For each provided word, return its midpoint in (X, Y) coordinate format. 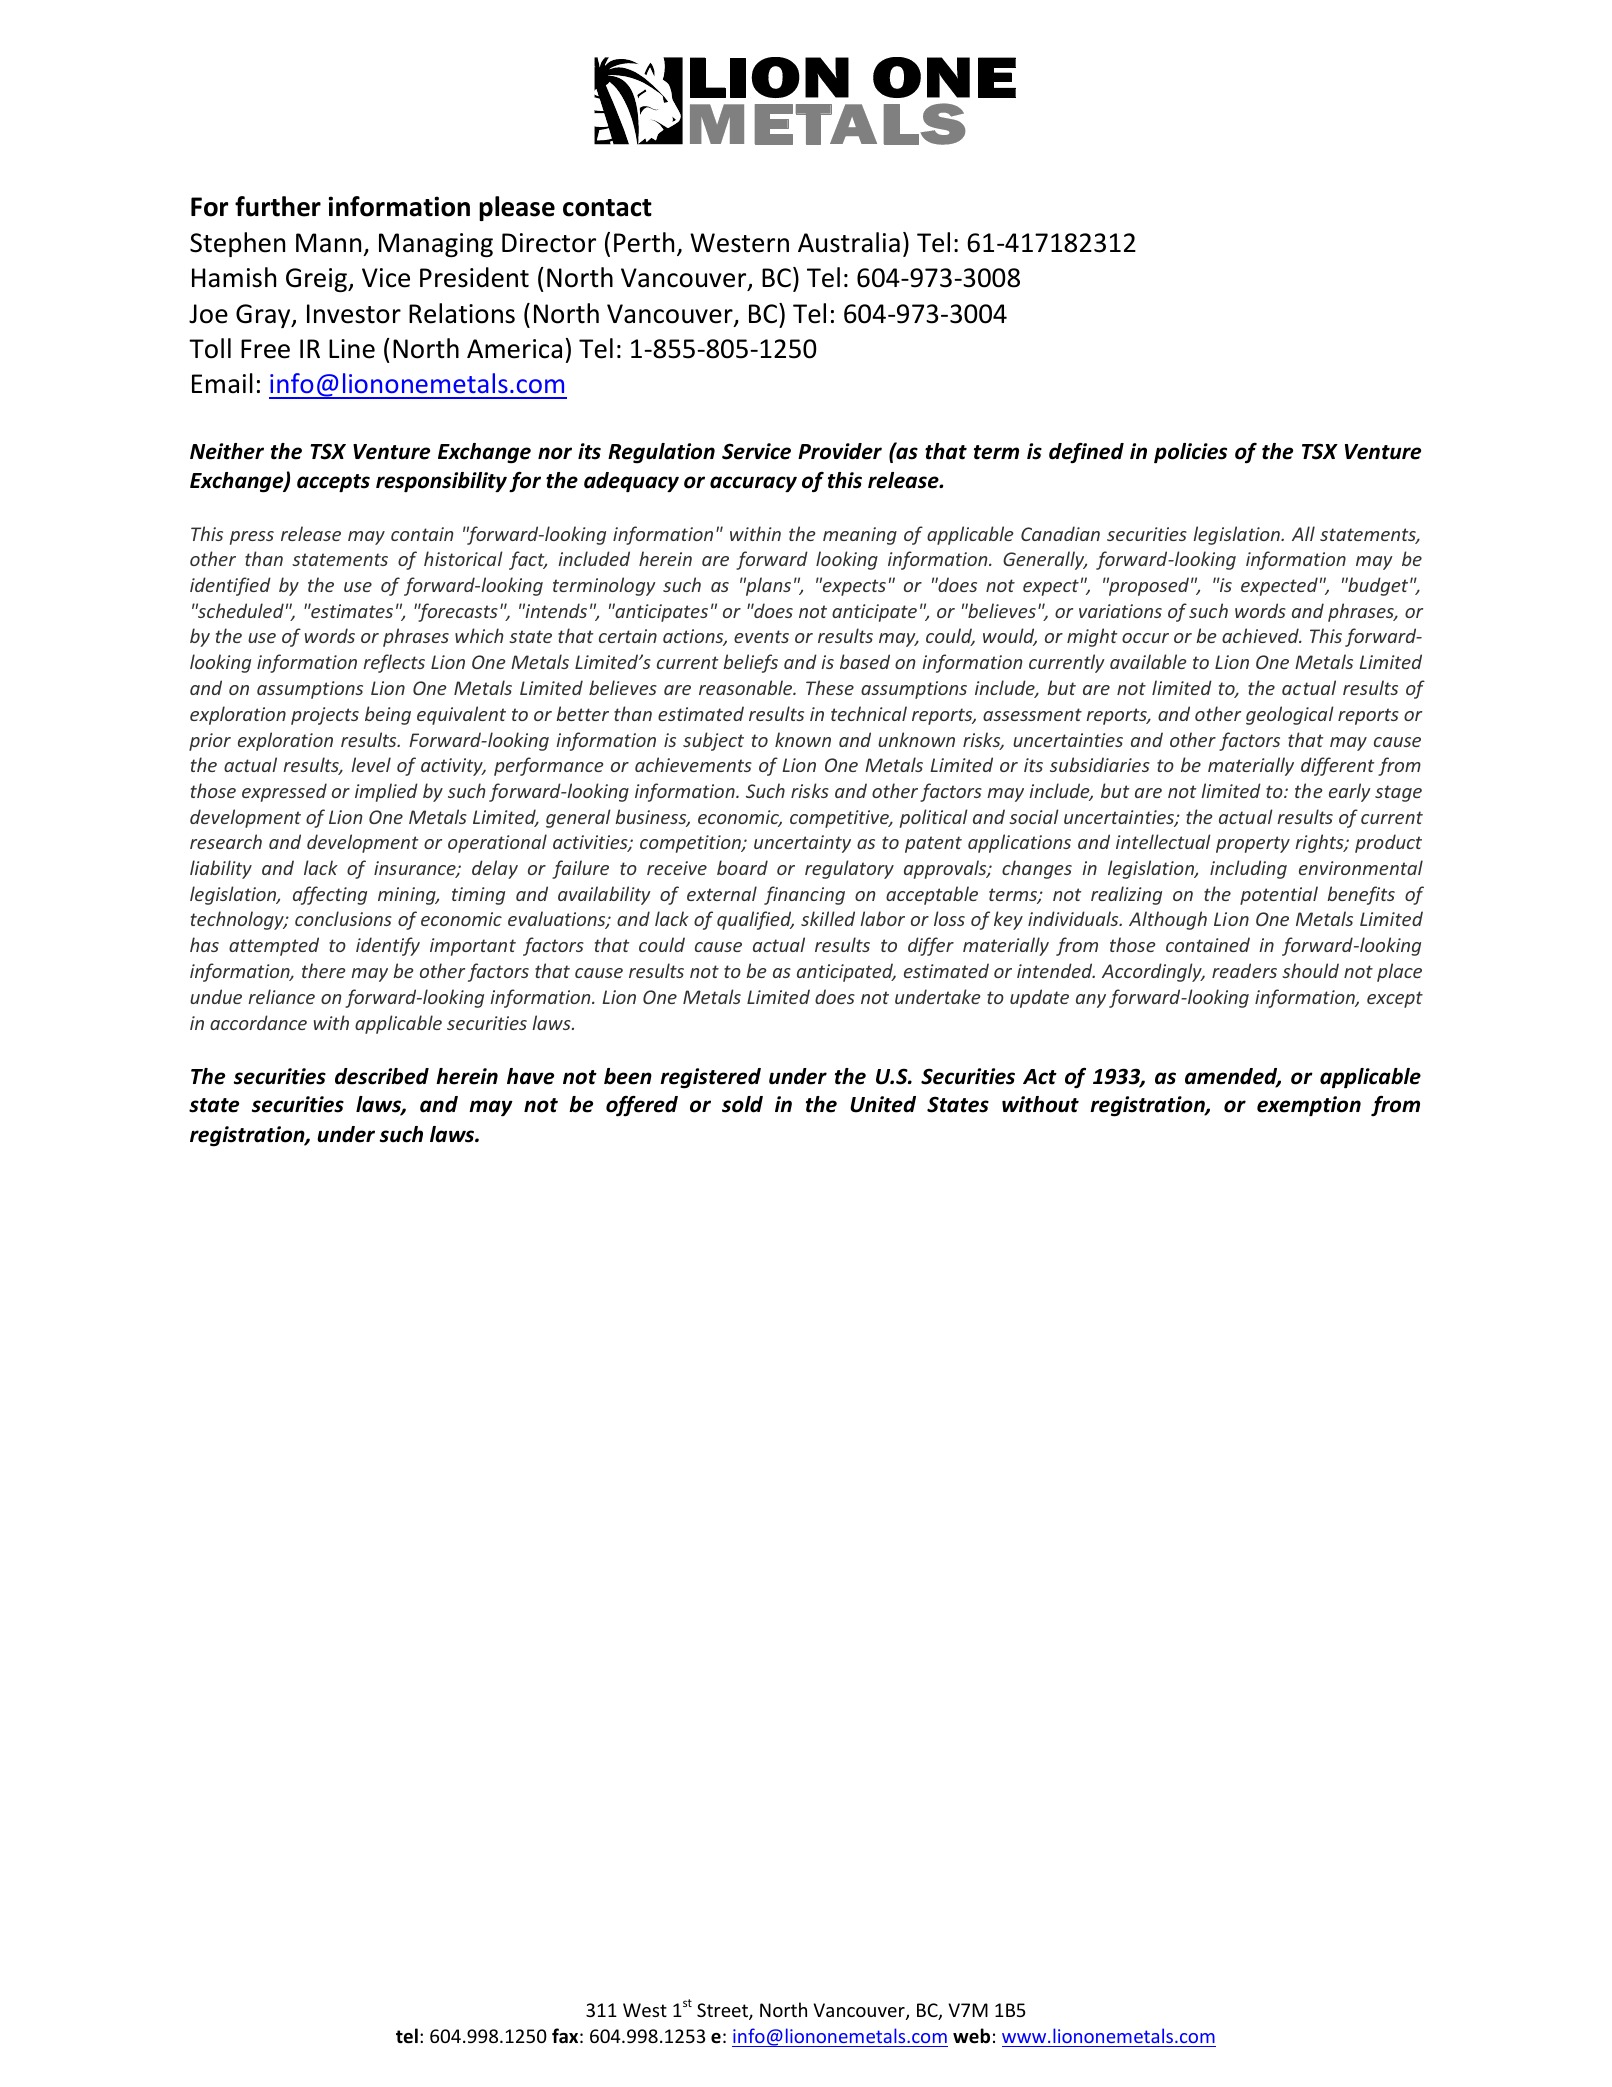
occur (1145, 638)
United (883, 1104)
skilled (828, 918)
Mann (328, 243)
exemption (1309, 1106)
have (530, 1076)
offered (642, 1106)
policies (1190, 453)
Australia (849, 242)
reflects (394, 663)
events (761, 636)
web (971, 2036)
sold (742, 1104)
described (382, 1076)
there (324, 970)
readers (1244, 970)
